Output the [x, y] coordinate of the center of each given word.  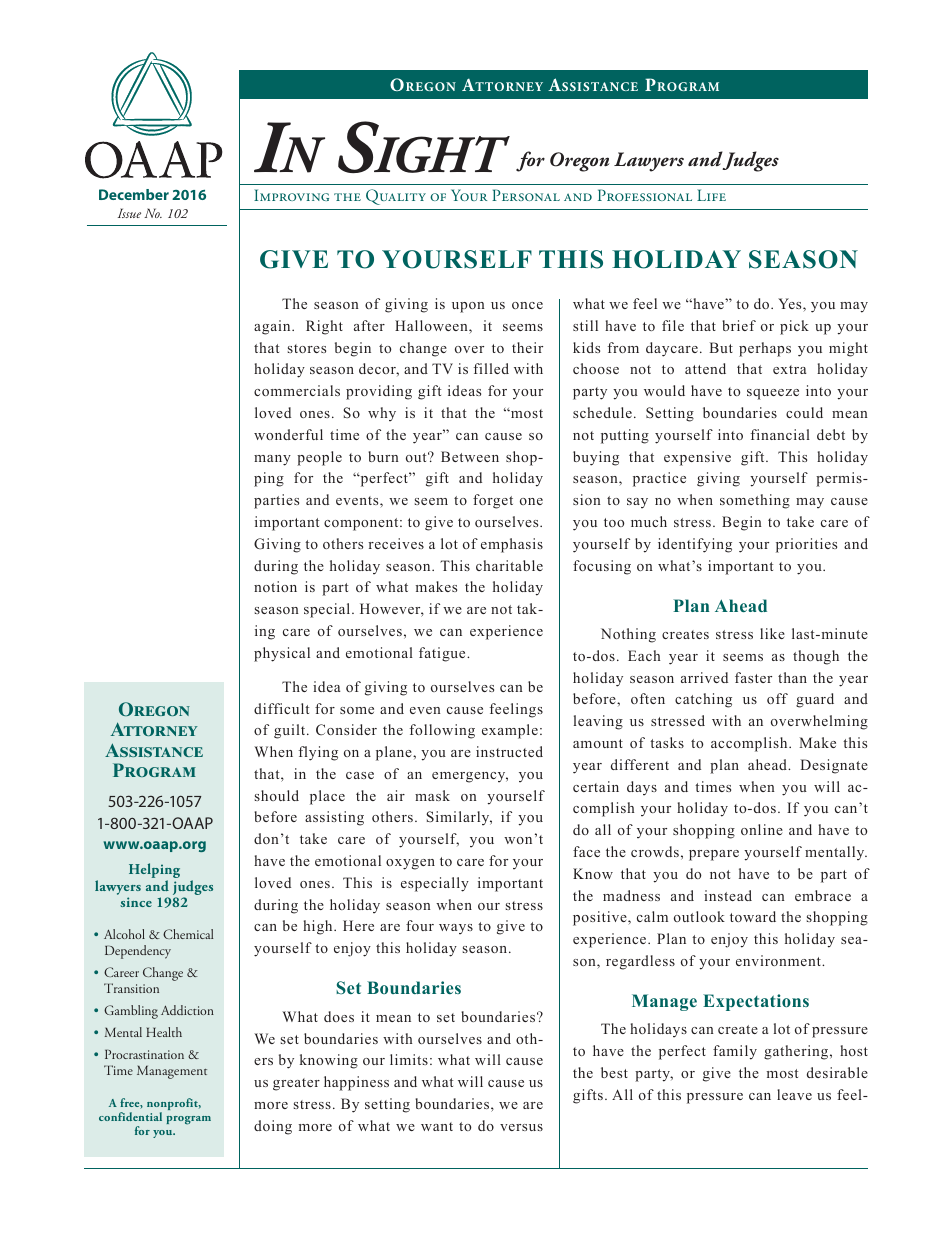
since [136, 902]
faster [753, 677]
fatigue [443, 654]
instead [728, 895]
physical [282, 654]
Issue [129, 213]
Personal [526, 195]
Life [711, 195]
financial [780, 434]
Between [470, 456]
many [272, 460]
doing [273, 1127]
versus [521, 1127]
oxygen [410, 864]
